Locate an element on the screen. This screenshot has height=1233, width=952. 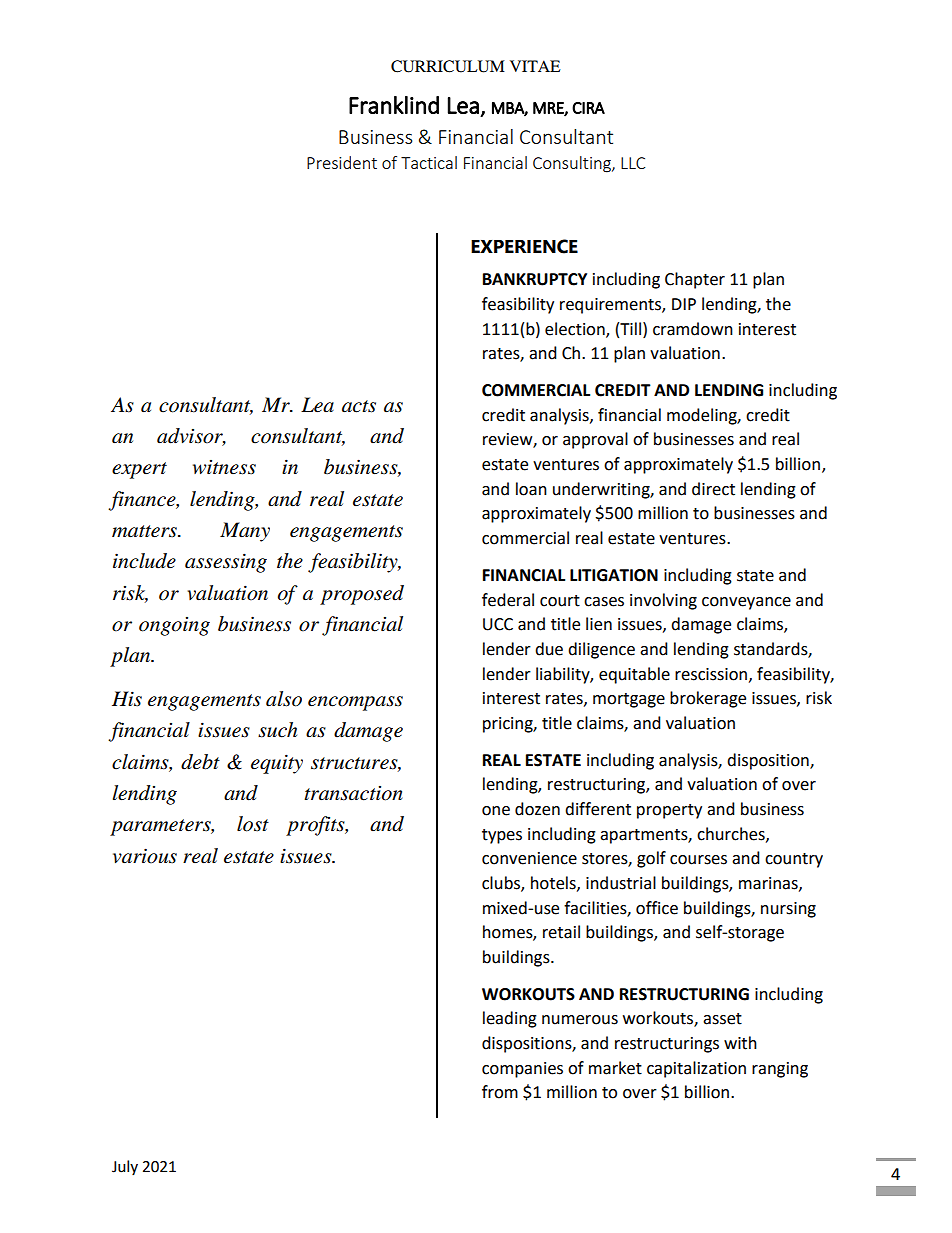
ongoing is located at coordinates (174, 626).
